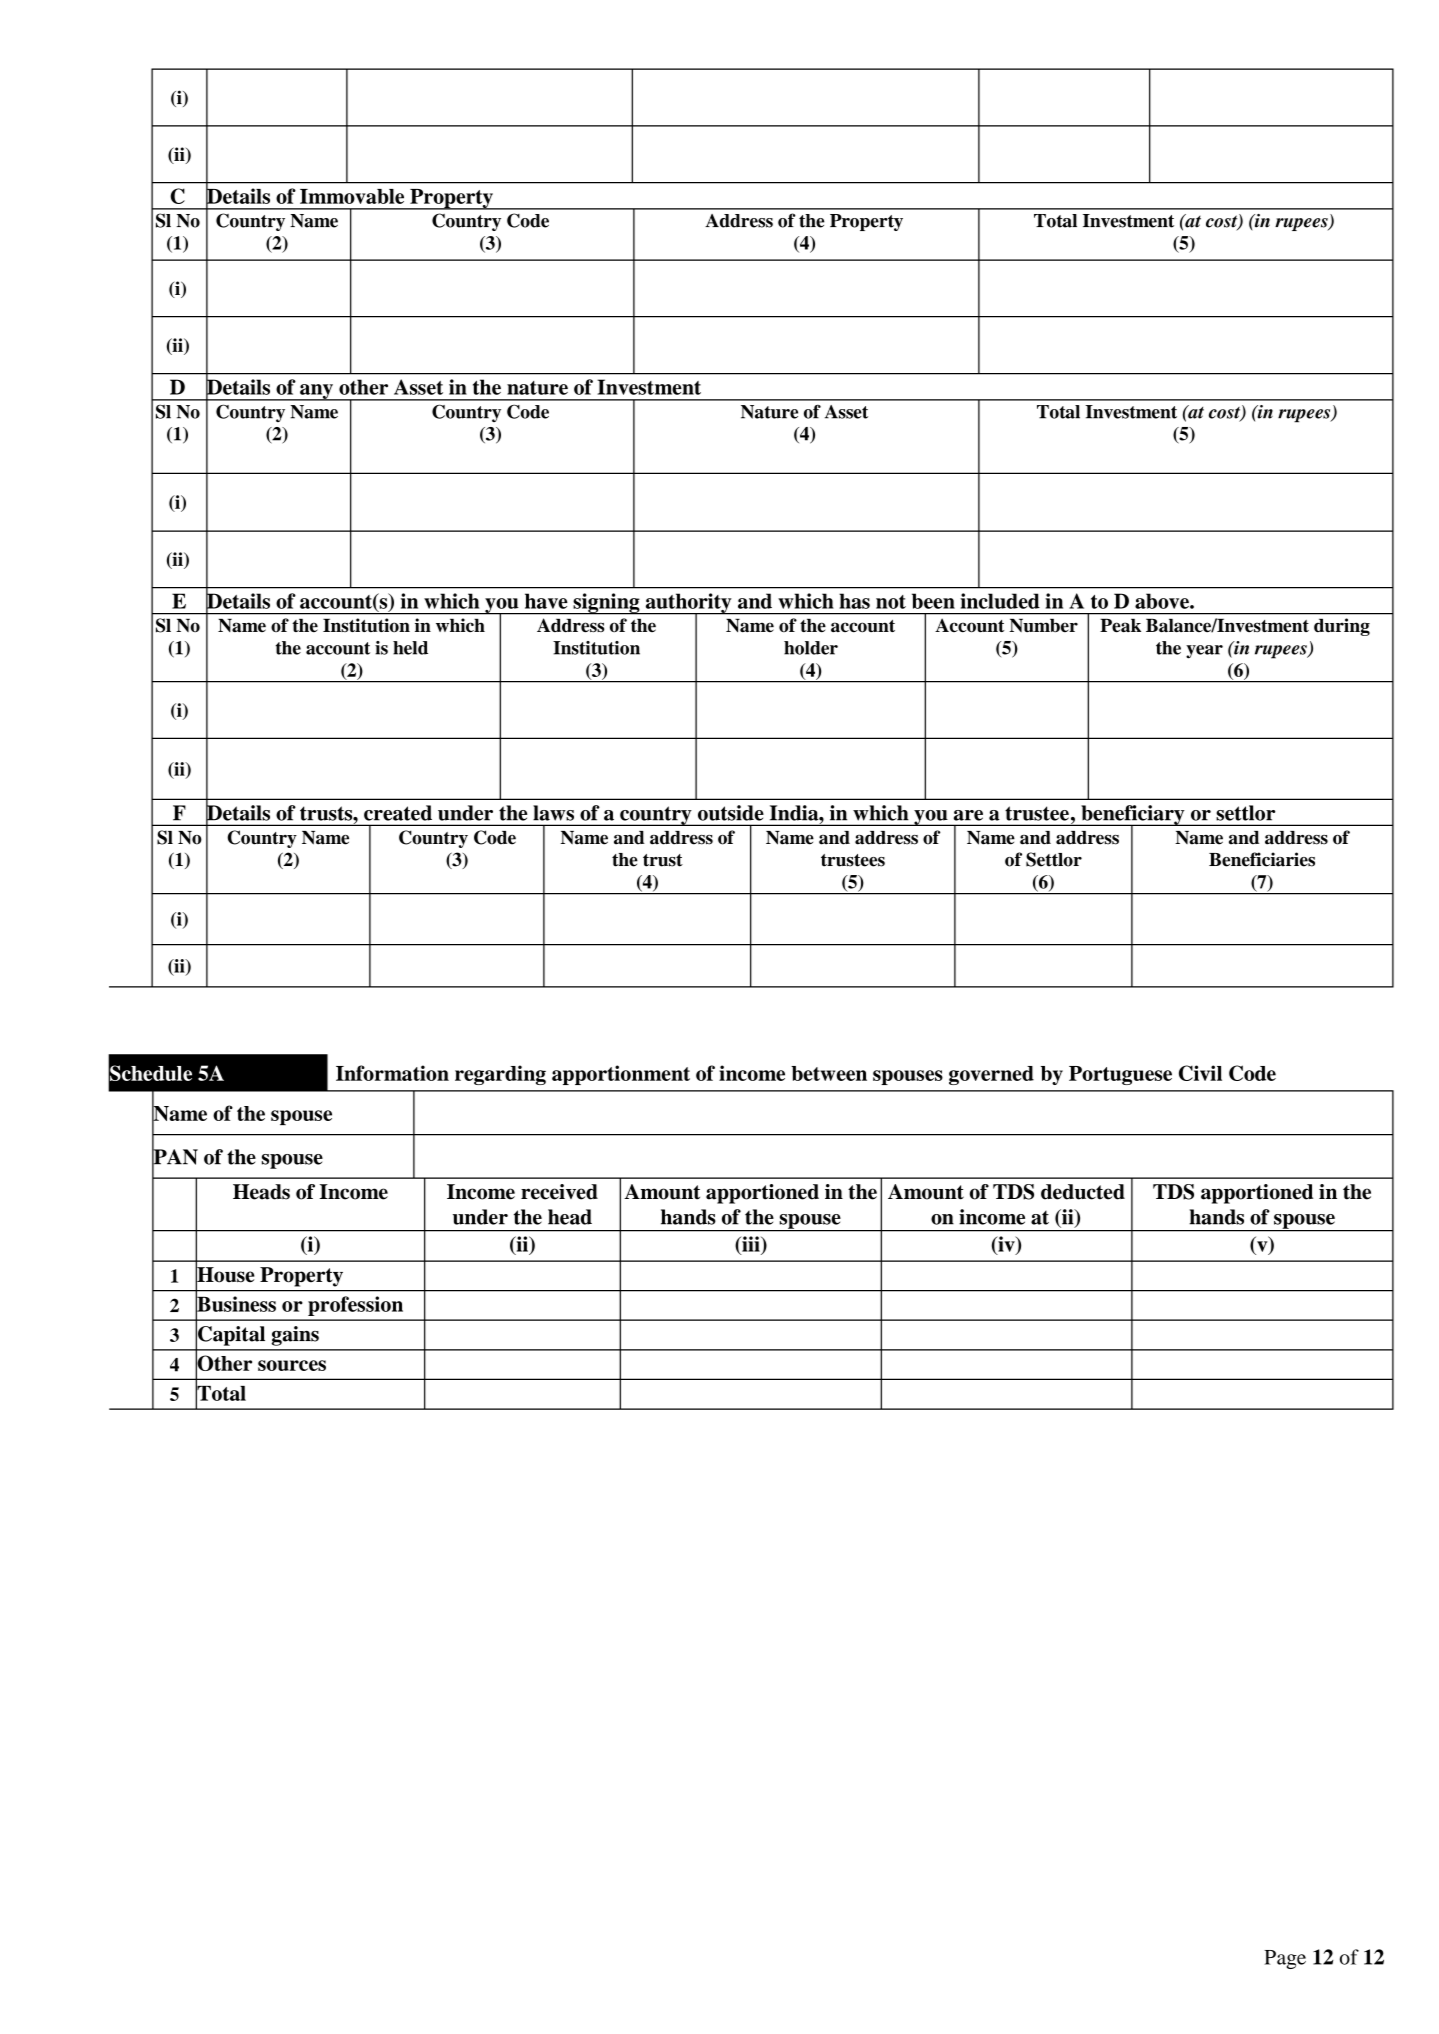 The image size is (1439, 2034). I want to click on between, so click(829, 1073).
